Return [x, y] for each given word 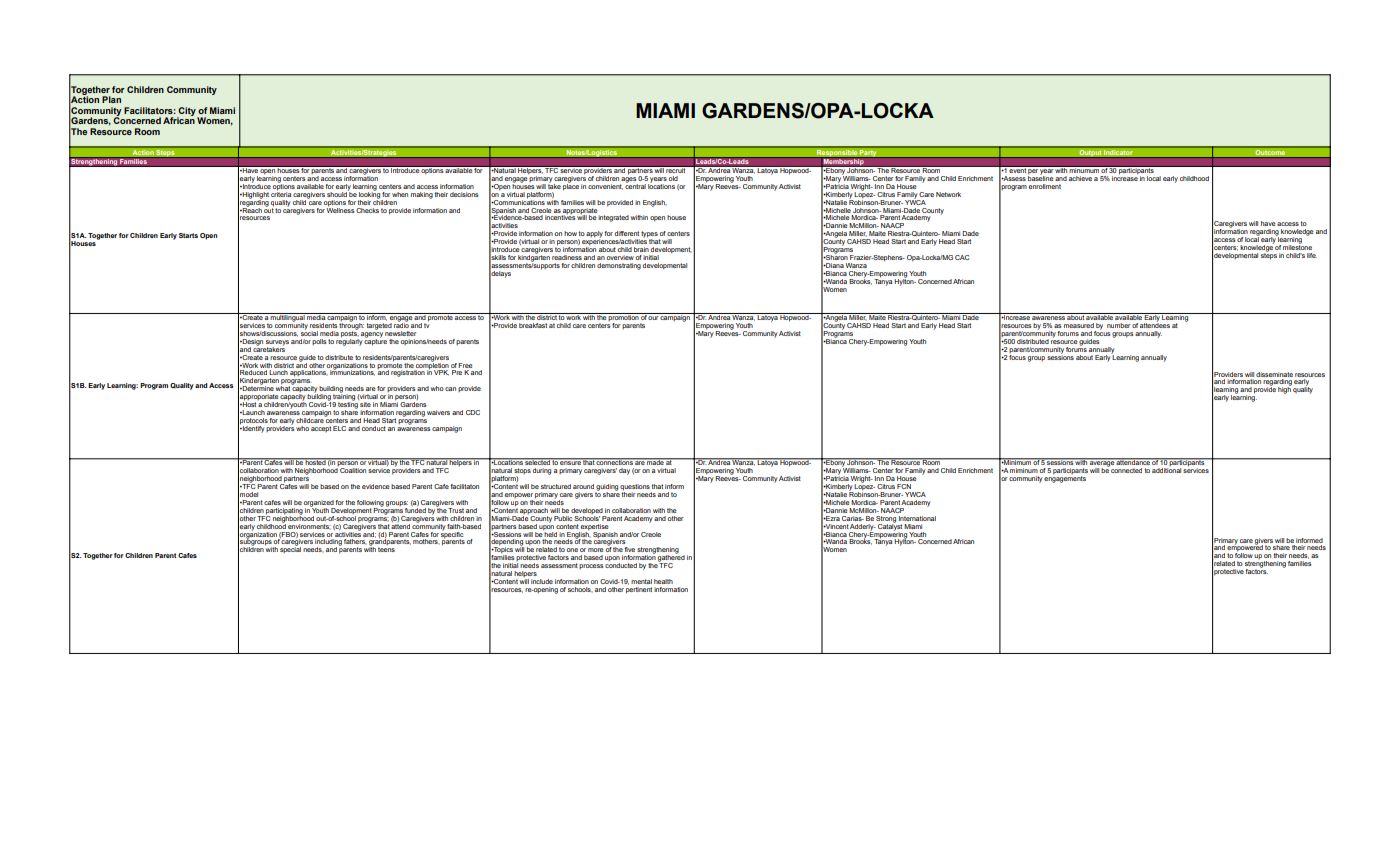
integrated [613, 218]
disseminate [1274, 374]
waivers [438, 412]
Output [1090, 154]
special [290, 549]
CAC [962, 257]
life [1312, 255]
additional [1166, 470]
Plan [111, 99]
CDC [473, 412]
